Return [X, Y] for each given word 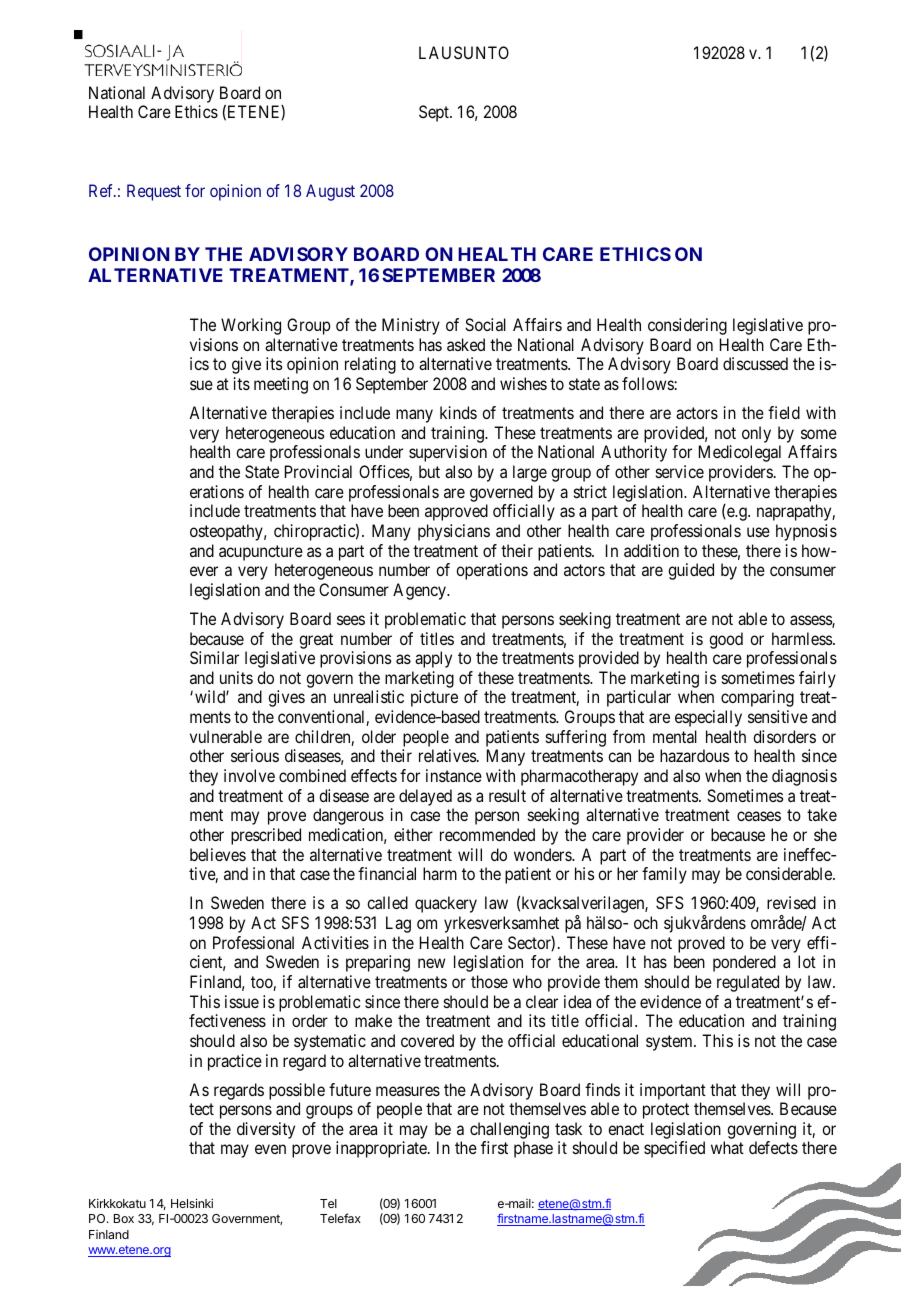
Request [154, 192]
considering [687, 326]
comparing [757, 698]
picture [434, 698]
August [330, 192]
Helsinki [192, 1203]
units [236, 677]
